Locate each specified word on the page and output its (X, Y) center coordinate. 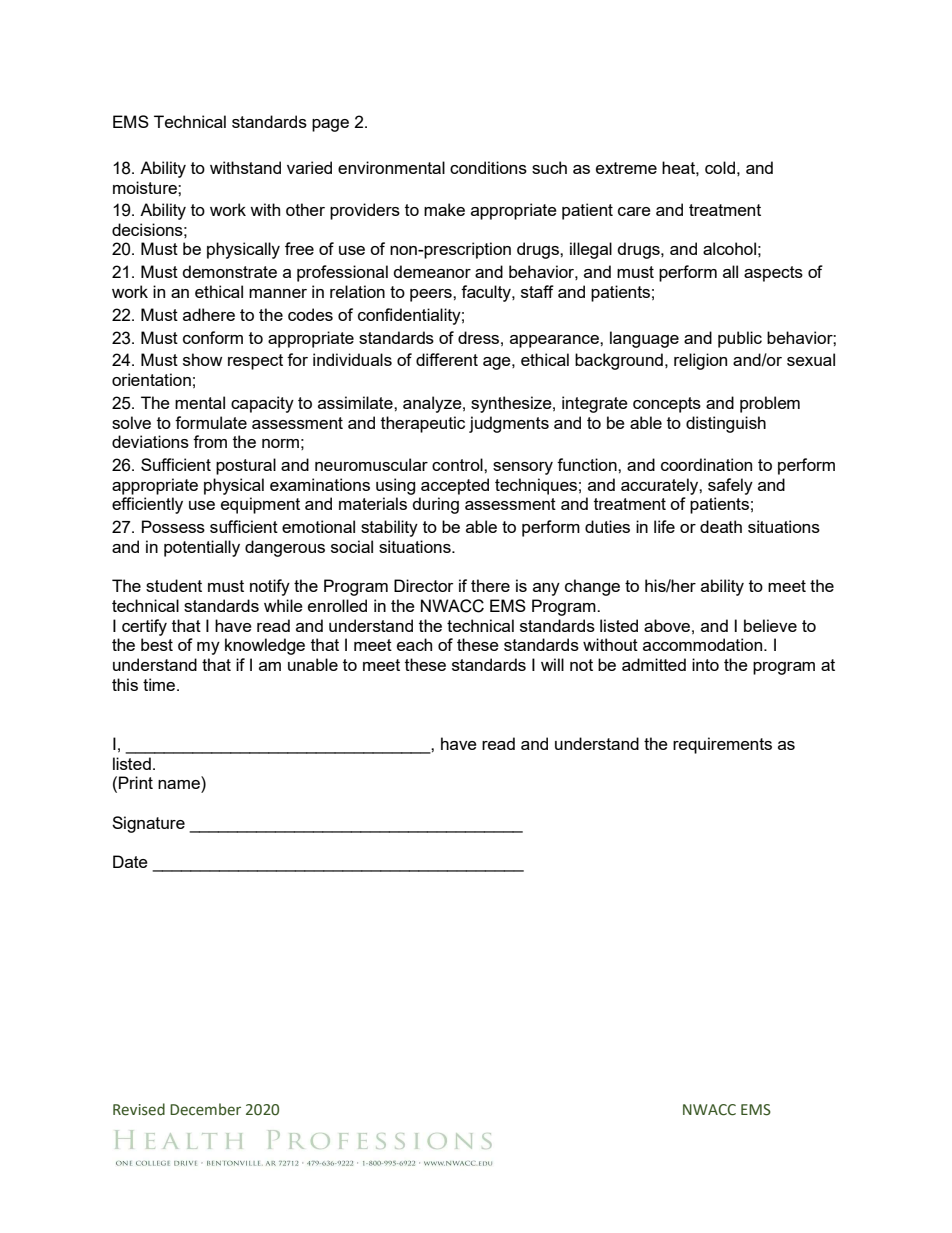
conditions (488, 167)
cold (720, 167)
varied (309, 167)
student (174, 585)
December (205, 1109)
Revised (139, 1109)
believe (770, 625)
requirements (722, 745)
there (490, 585)
